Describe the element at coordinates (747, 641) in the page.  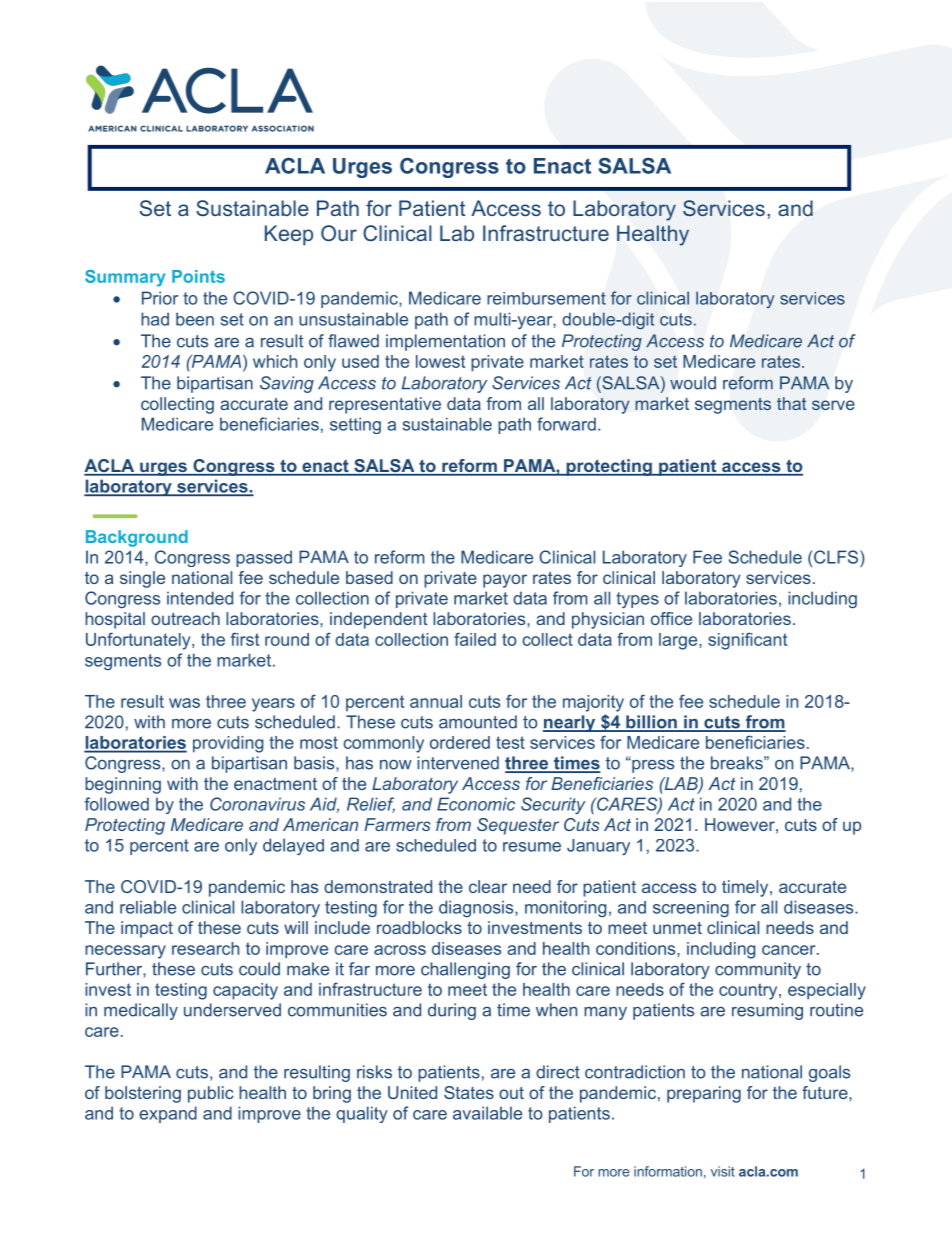
I see `significant` at that location.
